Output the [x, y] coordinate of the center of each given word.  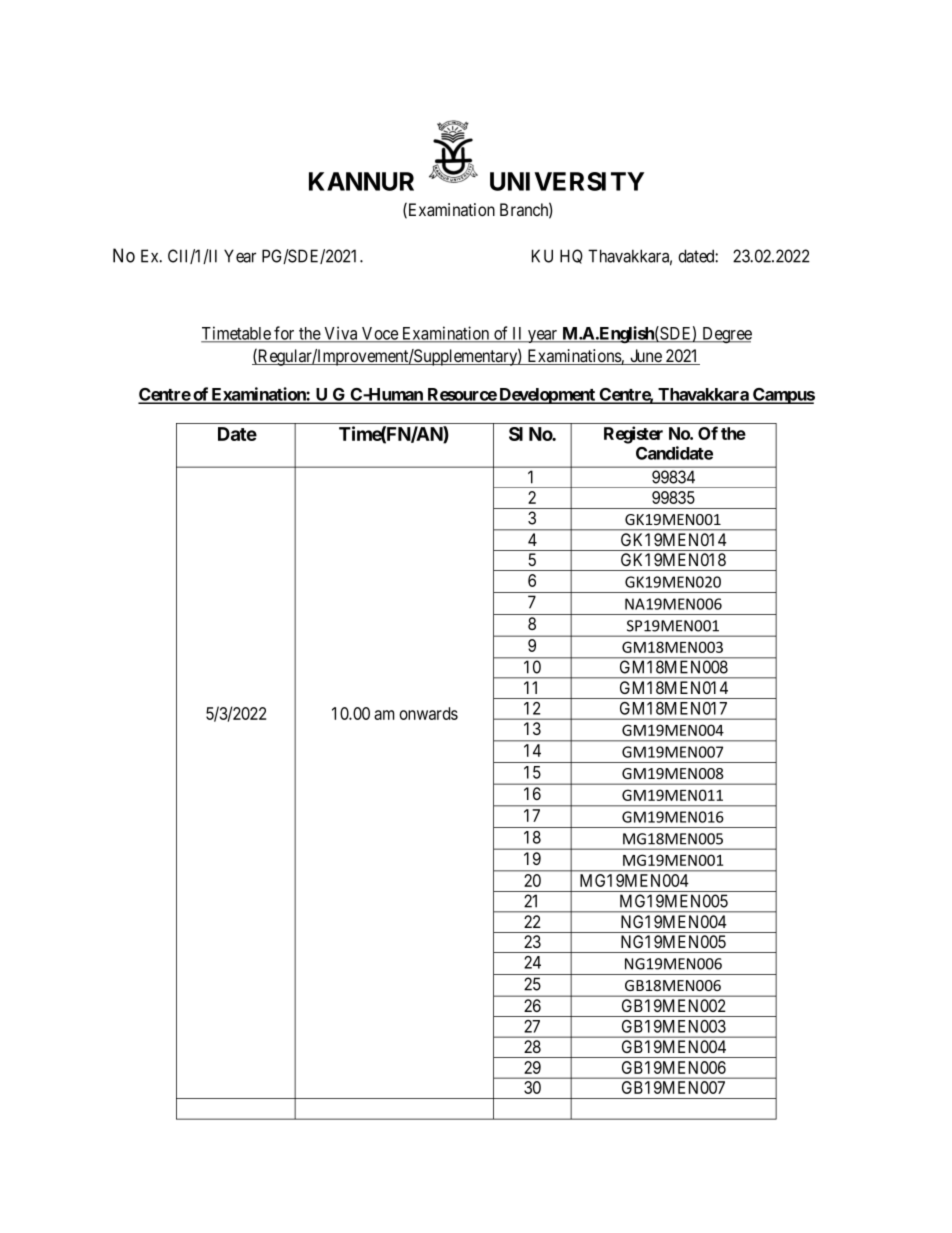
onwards [428, 713]
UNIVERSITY [567, 181]
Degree [726, 335]
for [284, 334]
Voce [380, 334]
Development [547, 396]
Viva [341, 334]
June [646, 357]
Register [633, 435]
